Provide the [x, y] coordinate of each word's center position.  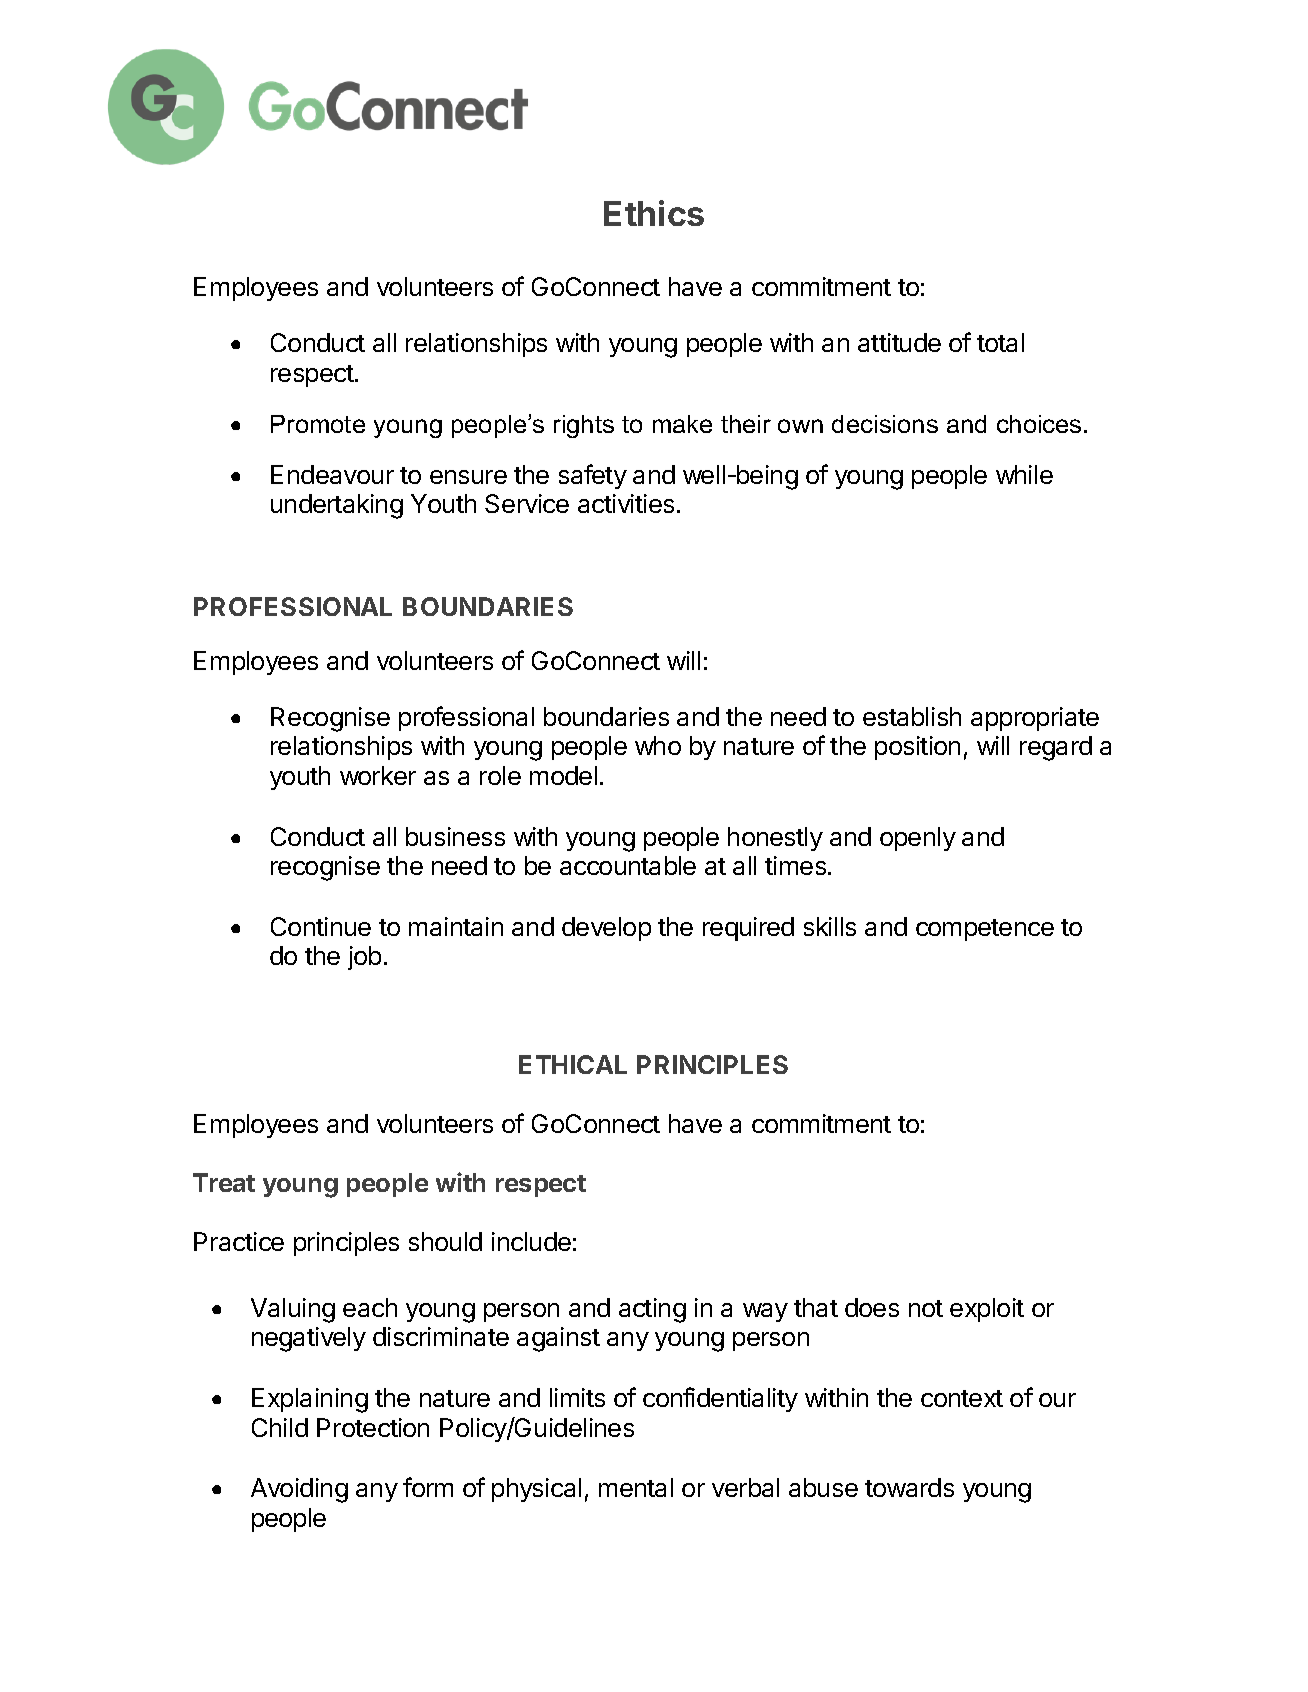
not [926, 1308]
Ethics [654, 213]
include [531, 1241]
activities [626, 503]
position [917, 748]
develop [606, 929]
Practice [239, 1241]
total [1000, 342]
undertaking [337, 506]
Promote [318, 424]
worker [378, 775]
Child [280, 1427]
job [364, 958]
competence [985, 930]
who [658, 745]
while [1024, 474]
